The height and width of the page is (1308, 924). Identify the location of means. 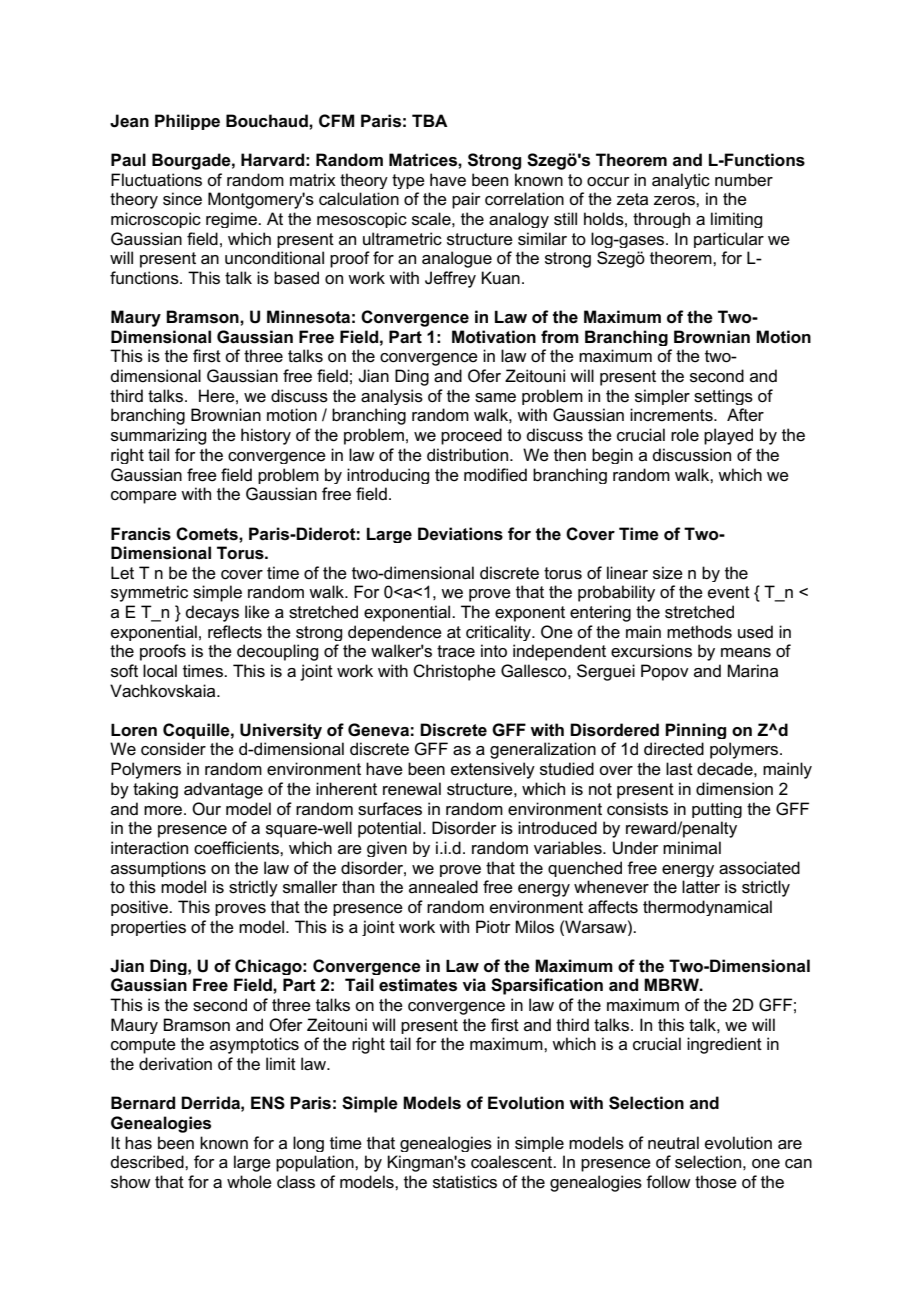
(746, 653).
